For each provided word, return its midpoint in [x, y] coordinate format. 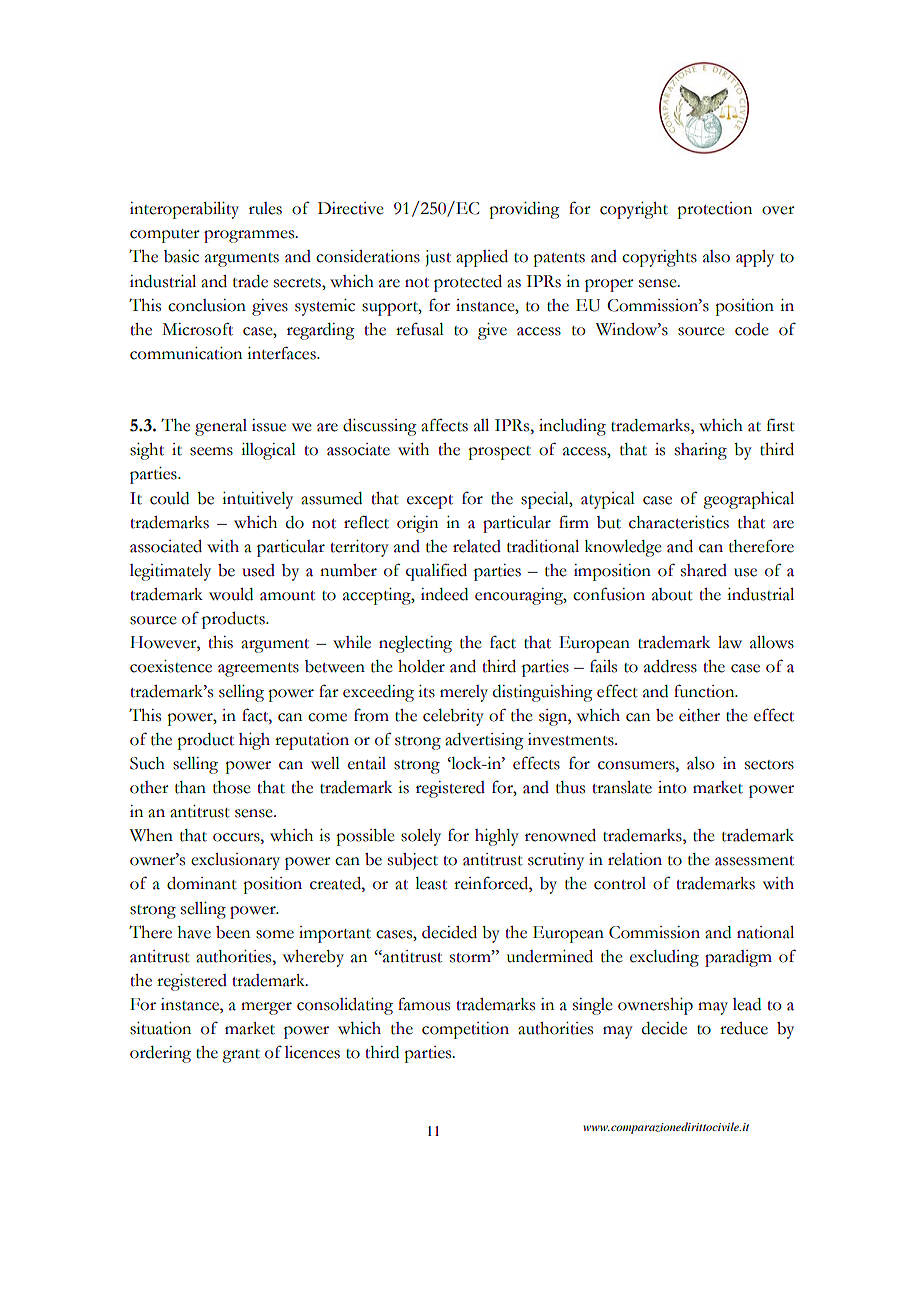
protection [714, 210]
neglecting [415, 644]
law [730, 642]
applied [482, 258]
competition [465, 1030]
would [231, 594]
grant [241, 1056]
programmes [250, 236]
